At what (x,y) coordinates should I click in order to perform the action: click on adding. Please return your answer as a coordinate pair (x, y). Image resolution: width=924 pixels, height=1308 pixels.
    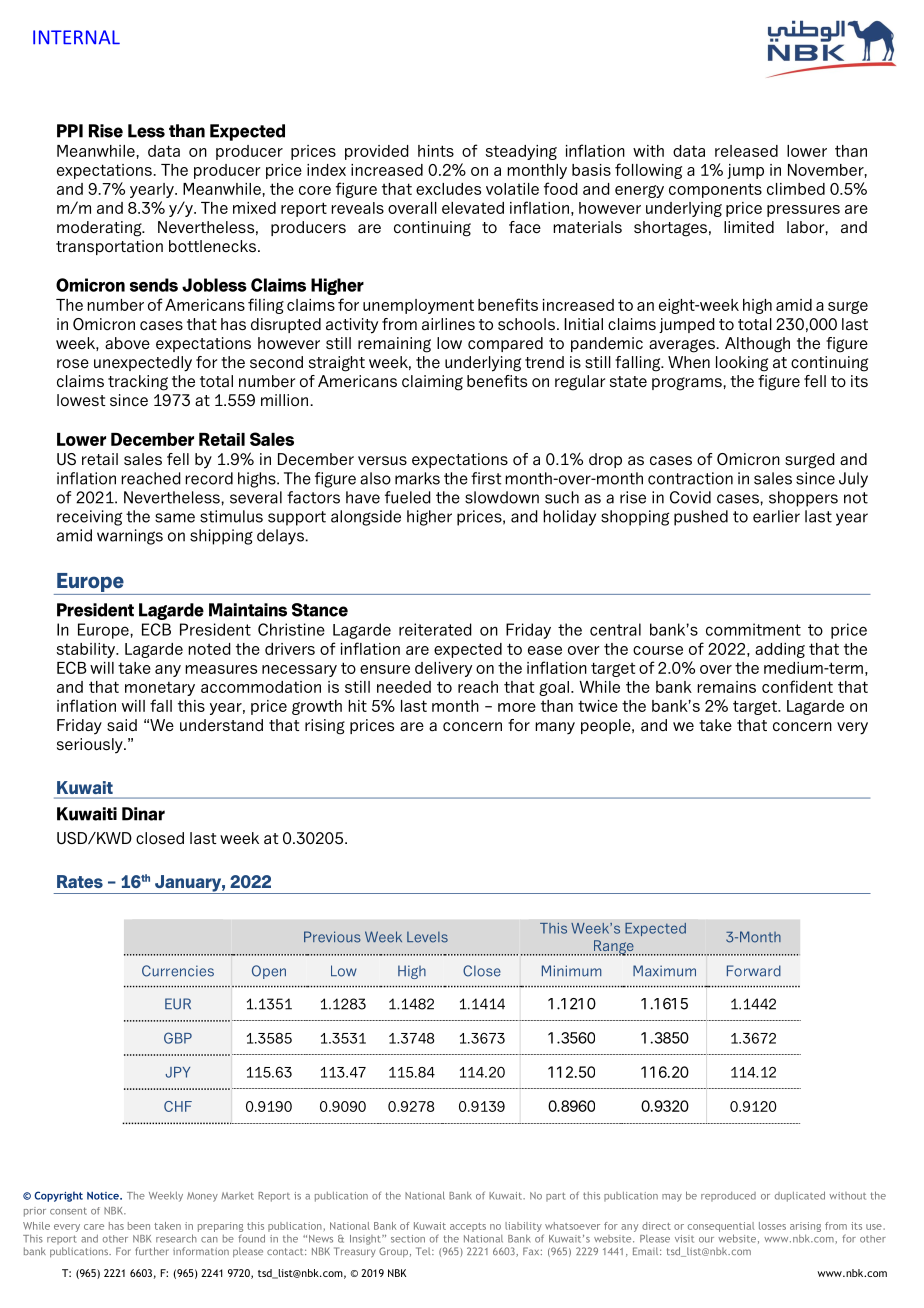
    Looking at the image, I should click on (780, 650).
